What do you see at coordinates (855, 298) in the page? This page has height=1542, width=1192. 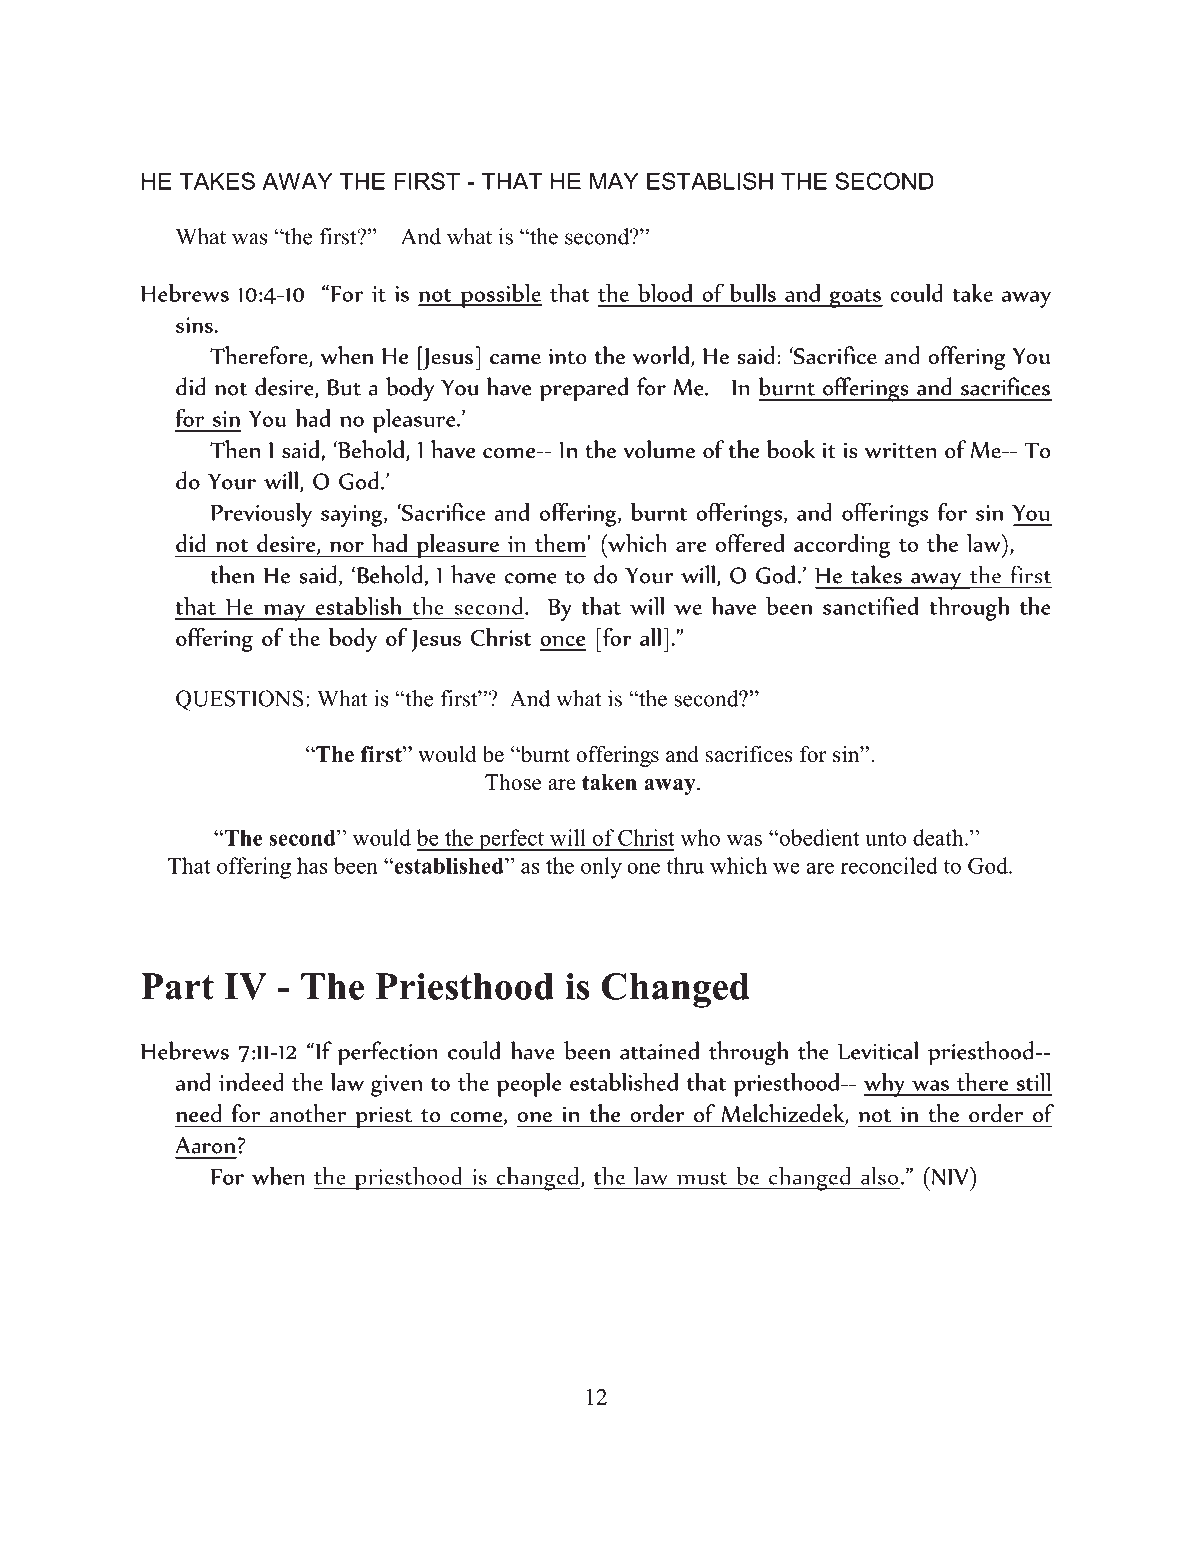 I see `goats` at bounding box center [855, 298].
